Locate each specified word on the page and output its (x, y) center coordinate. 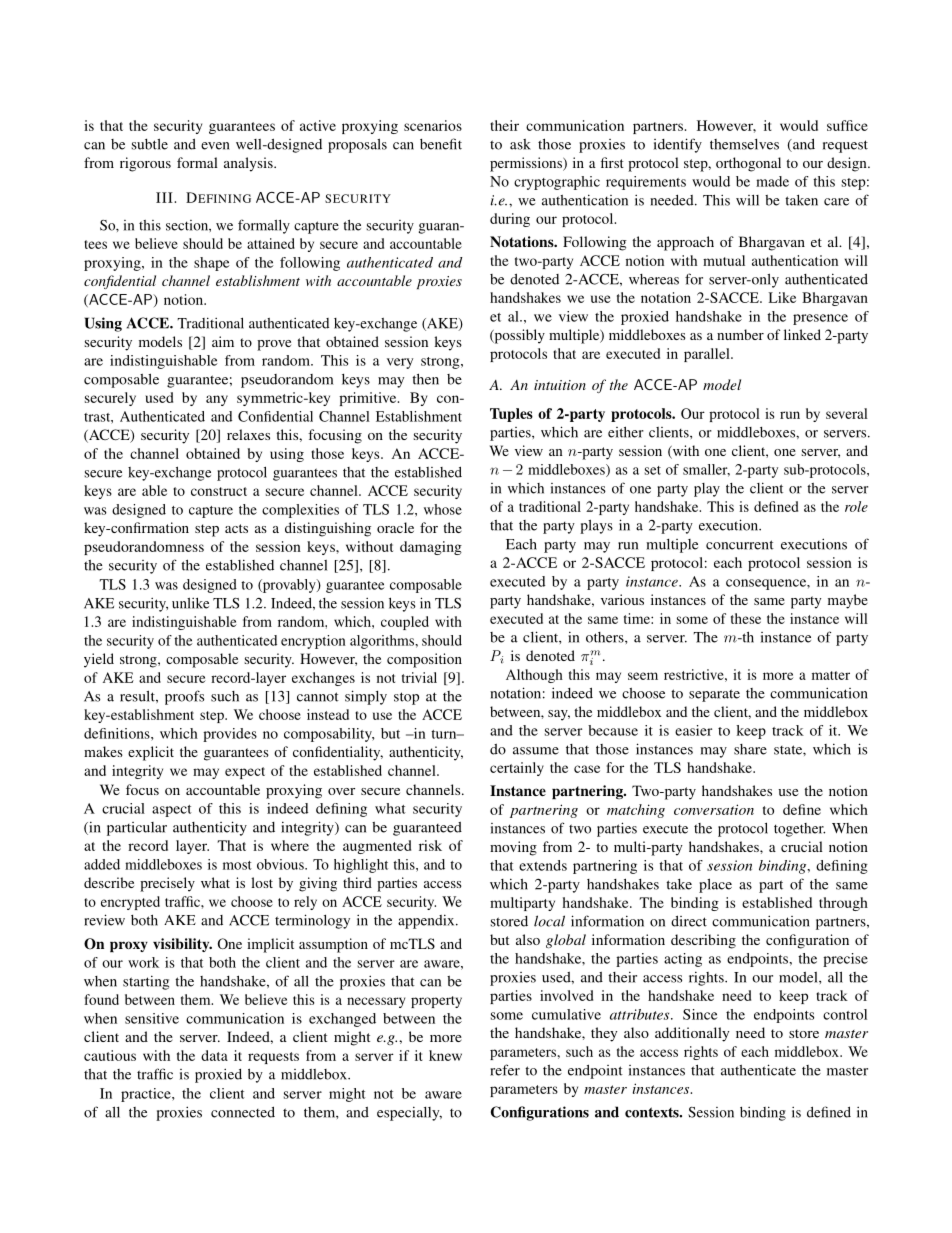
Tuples (511, 415)
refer (505, 1070)
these (746, 618)
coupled (405, 623)
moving (513, 848)
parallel (708, 355)
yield (99, 660)
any (217, 400)
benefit (441, 144)
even (215, 146)
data (214, 1055)
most (237, 865)
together (799, 830)
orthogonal (748, 164)
